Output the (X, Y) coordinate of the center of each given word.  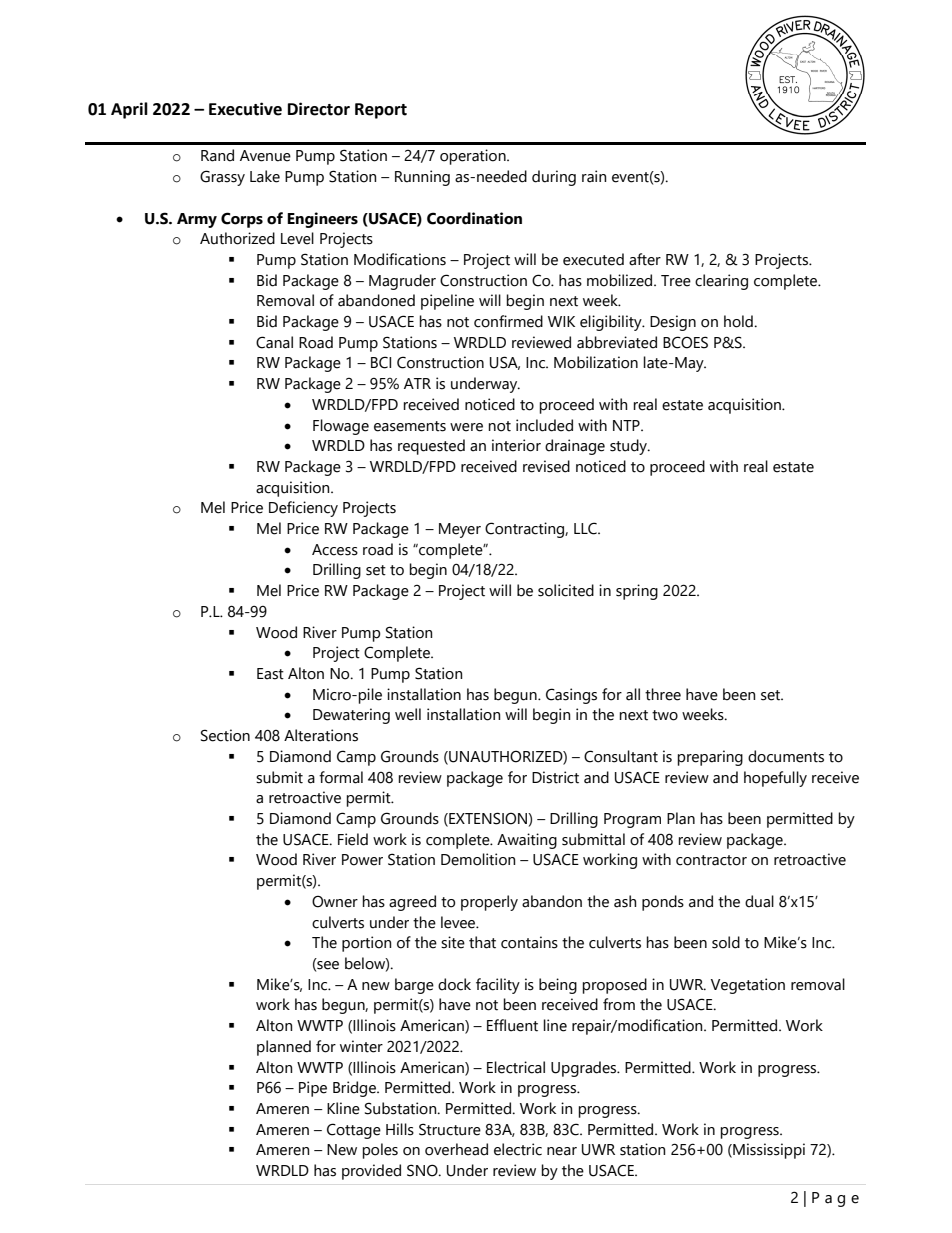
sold (726, 942)
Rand (217, 155)
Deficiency (303, 509)
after (645, 259)
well (408, 714)
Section (225, 735)
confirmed (508, 321)
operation (474, 157)
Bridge (355, 1089)
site (453, 942)
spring (637, 592)
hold (739, 321)
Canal (274, 342)
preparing (710, 758)
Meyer (460, 530)
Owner (335, 902)
